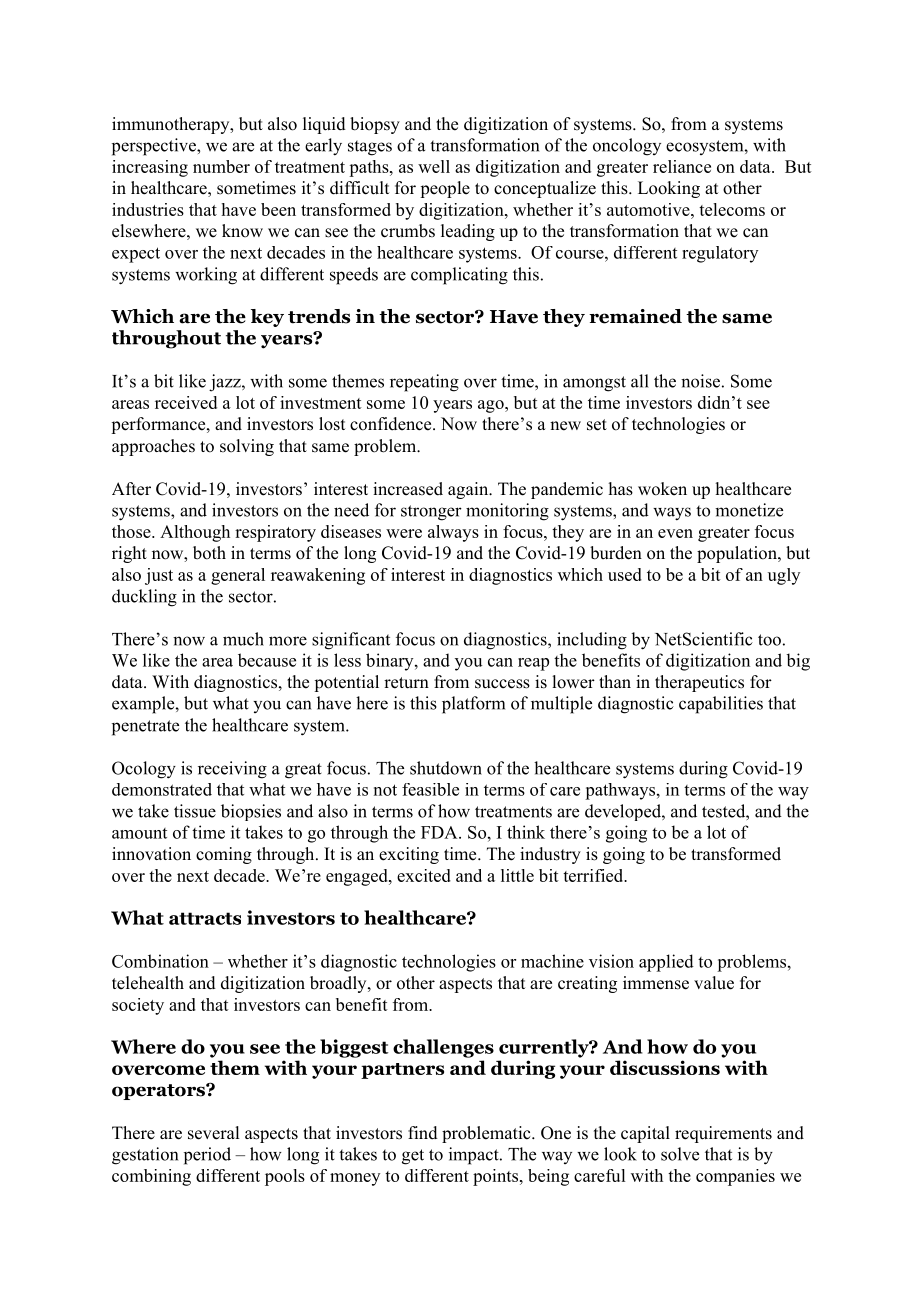 This screenshot has height=1308, width=924. I want to click on tissue, so click(195, 811).
